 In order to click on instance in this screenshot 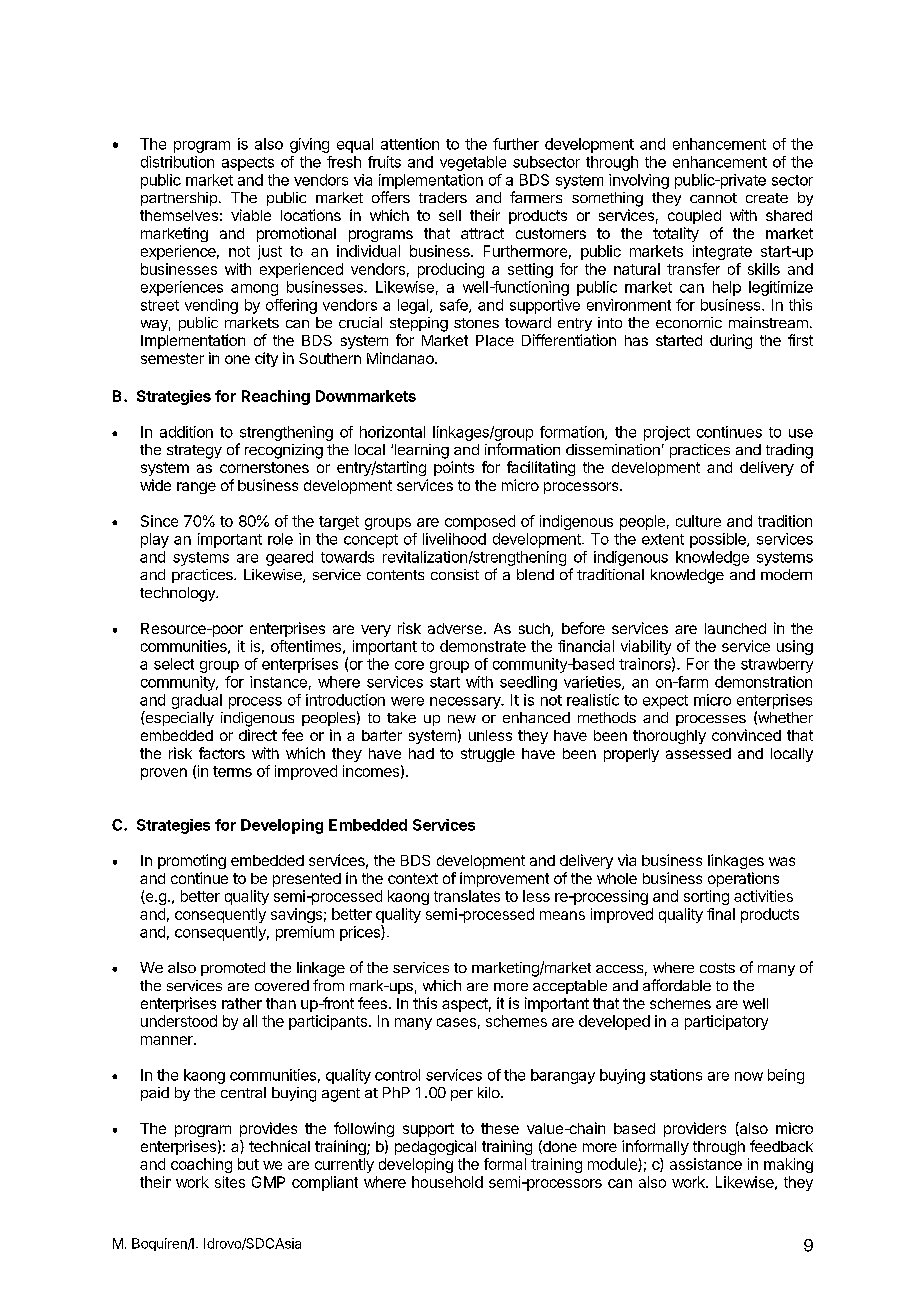, I will do `click(278, 682)`.
